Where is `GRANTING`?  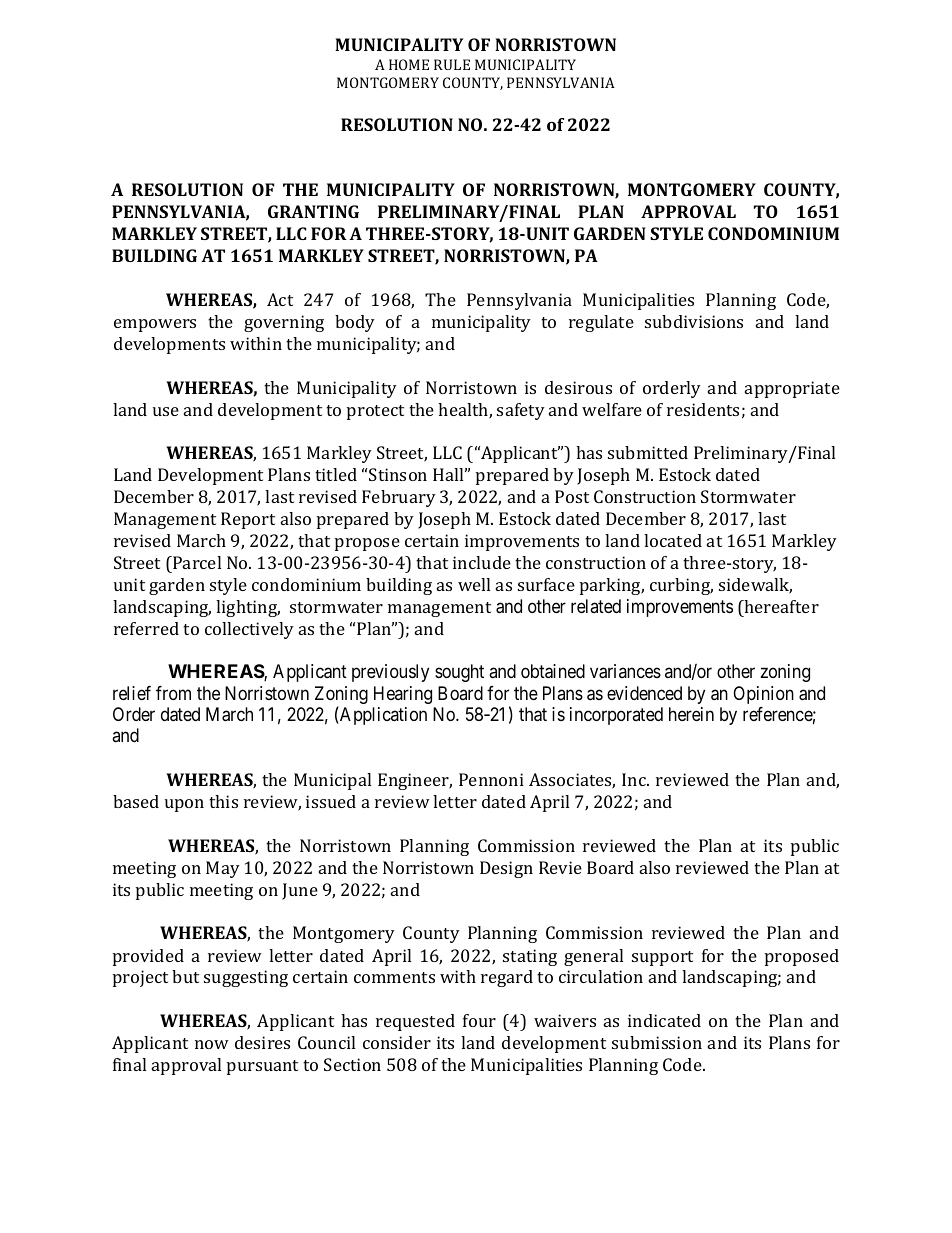 GRANTING is located at coordinates (313, 211).
